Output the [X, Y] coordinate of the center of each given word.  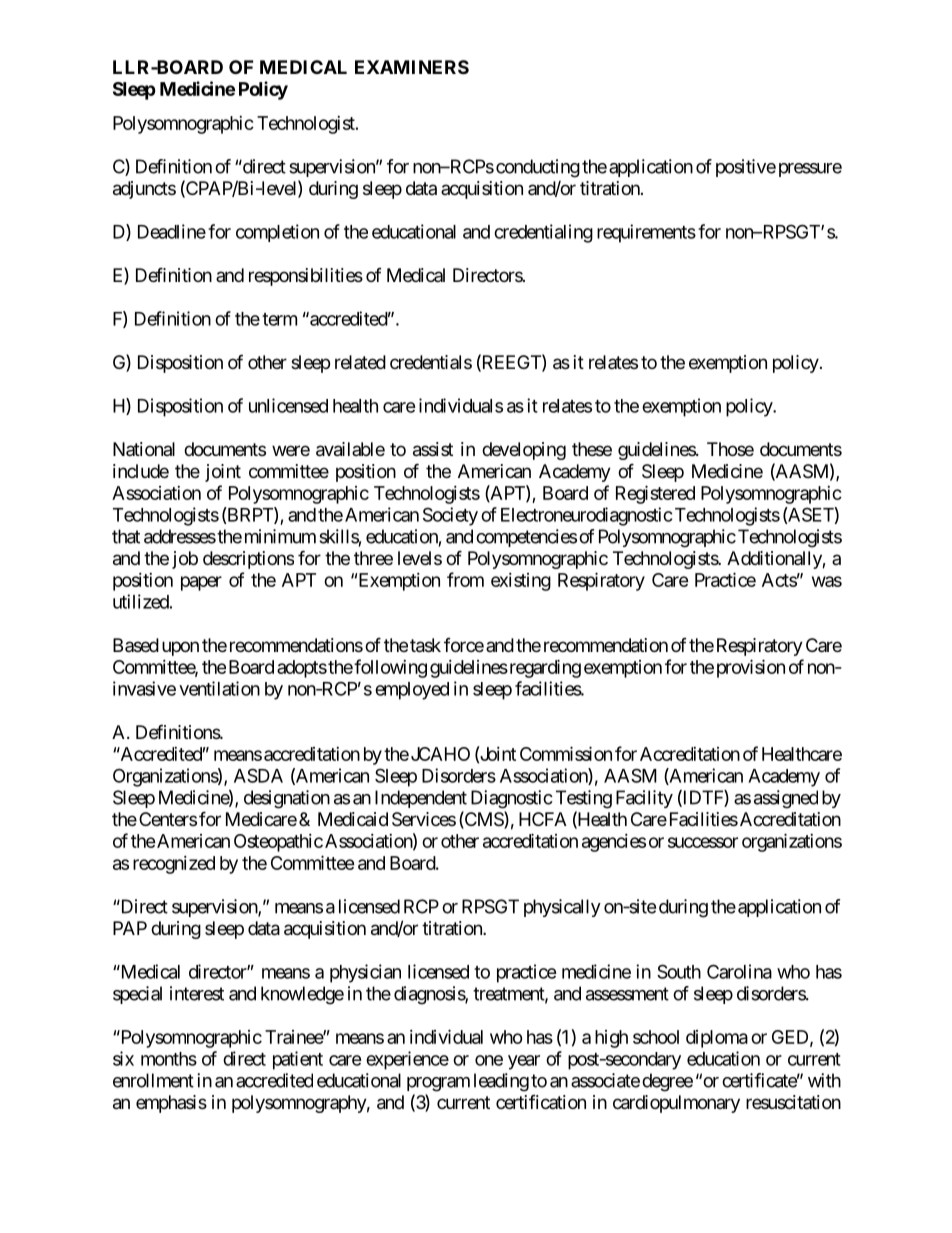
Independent [421, 799]
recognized [174, 865]
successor [703, 842]
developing [524, 451]
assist [433, 449]
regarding [544, 668]
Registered [655, 494]
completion [277, 233]
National [144, 449]
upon [180, 648]
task [425, 645]
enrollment [153, 1080]
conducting [538, 168]
